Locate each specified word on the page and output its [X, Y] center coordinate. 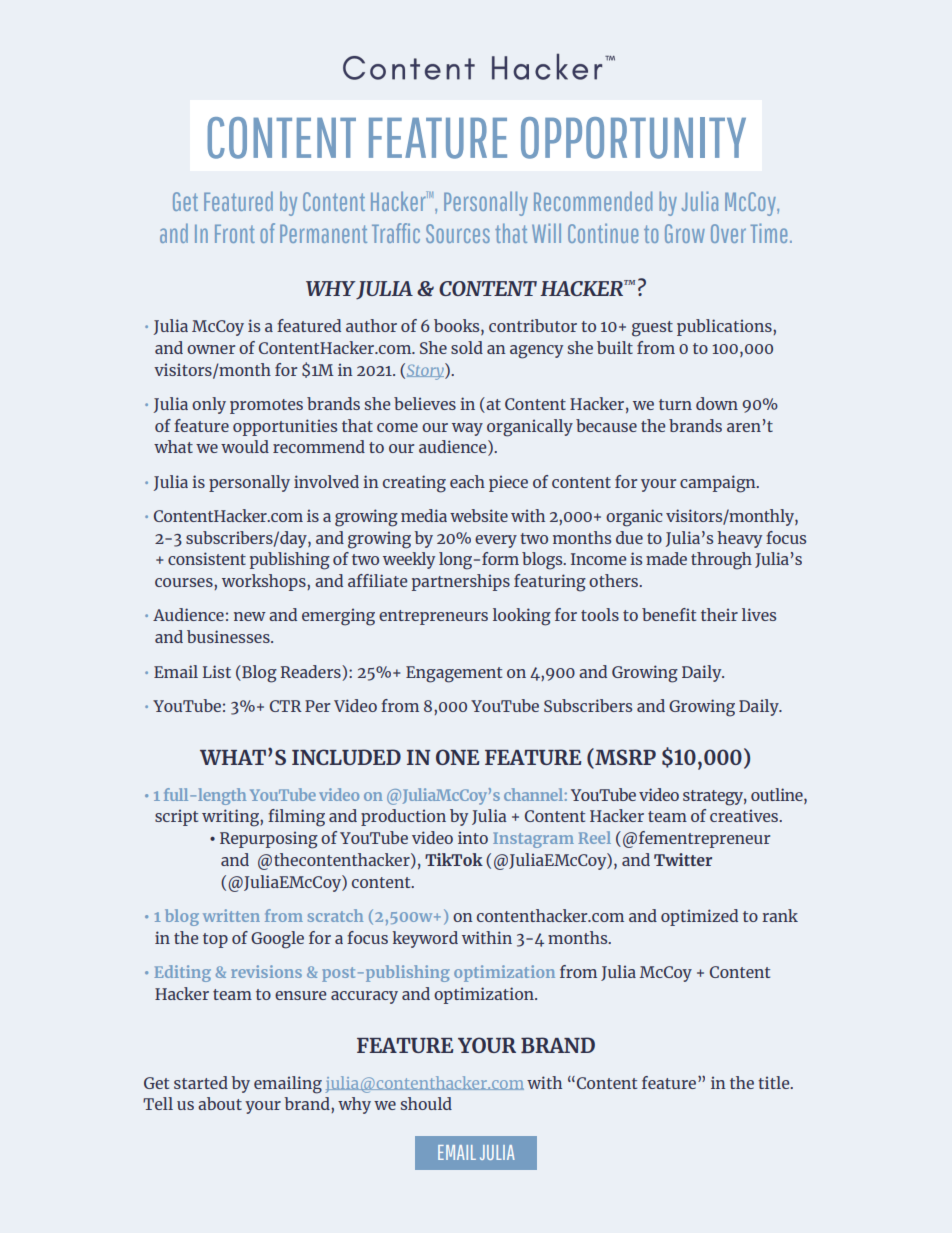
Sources [458, 233]
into [473, 837]
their [719, 614]
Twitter [683, 859]
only [209, 405]
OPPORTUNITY [633, 138]
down [717, 403]
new [250, 616]
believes [425, 403]
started [201, 1082]
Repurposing [269, 840]
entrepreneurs [433, 617]
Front [235, 234]
